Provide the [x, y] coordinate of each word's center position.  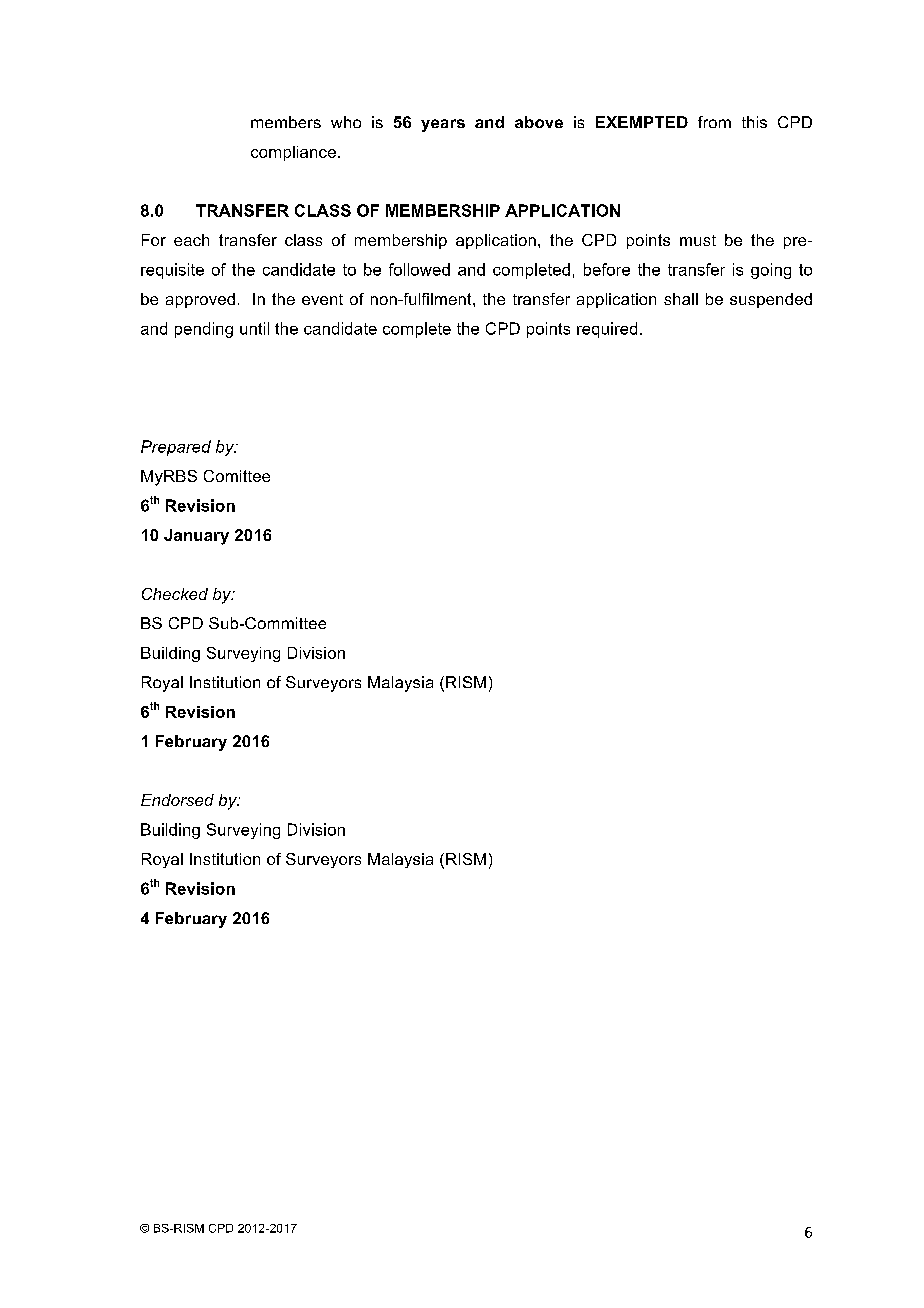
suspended [771, 300]
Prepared [176, 448]
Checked [175, 594]
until [254, 328]
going [771, 271]
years [443, 125]
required [607, 330]
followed [419, 269]
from [714, 122]
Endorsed [177, 800]
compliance [293, 153]
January [196, 537]
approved [200, 300]
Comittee [237, 476]
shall [681, 299]
